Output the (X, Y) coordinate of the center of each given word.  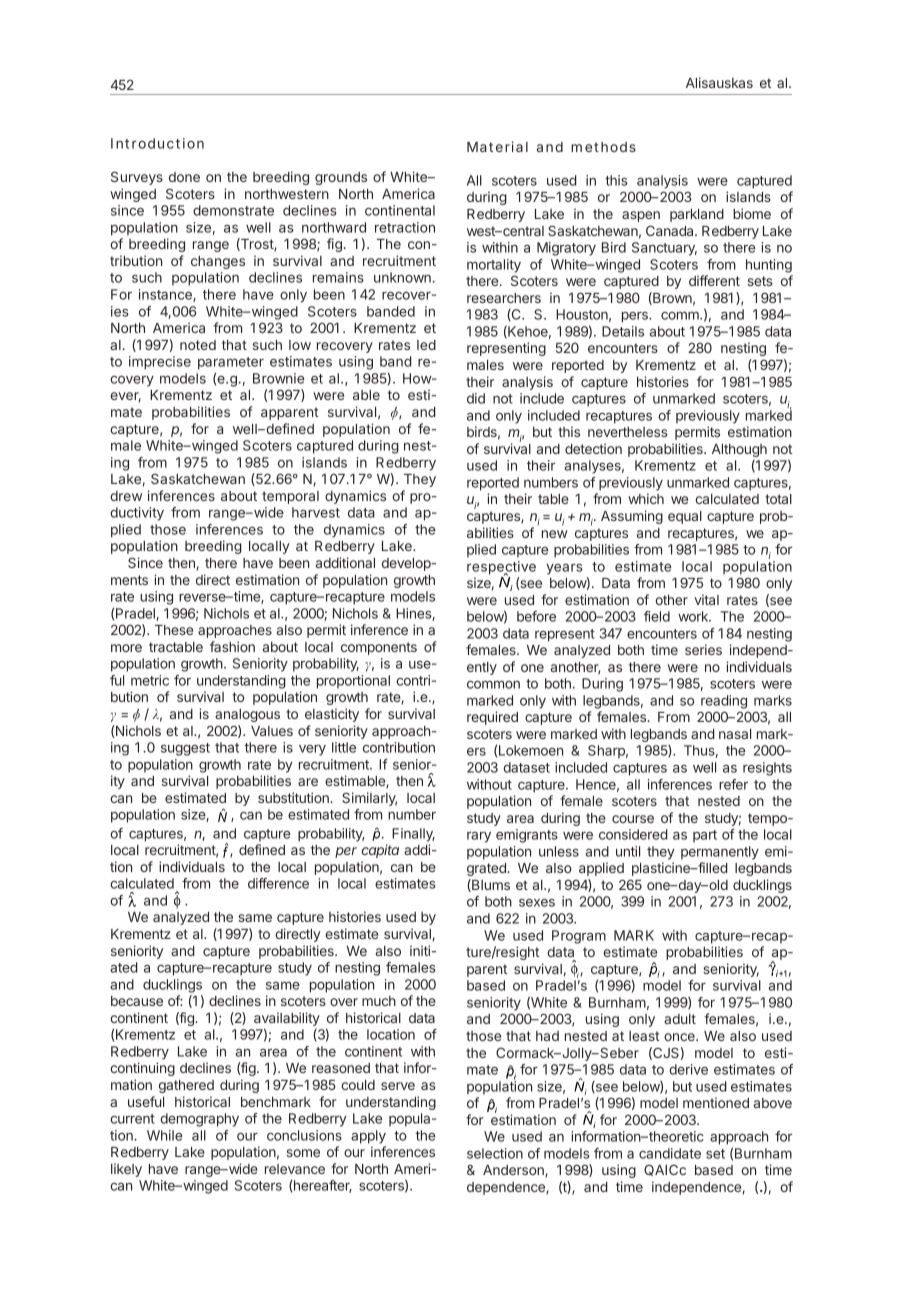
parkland (697, 215)
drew (126, 496)
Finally (413, 835)
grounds (341, 178)
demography (199, 1120)
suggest (185, 749)
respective (501, 568)
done (184, 177)
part (705, 836)
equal (685, 517)
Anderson (514, 1171)
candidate (670, 1153)
